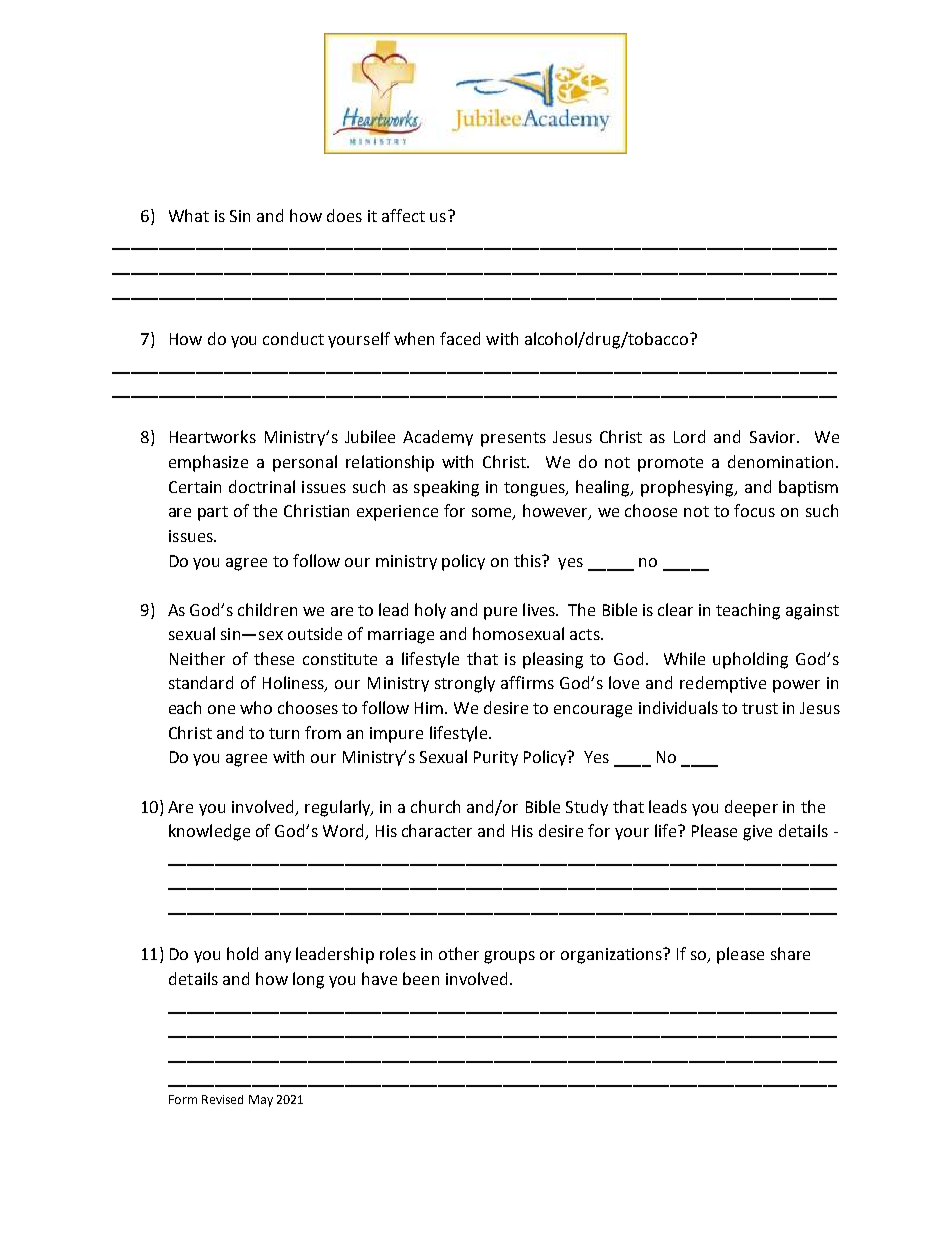 Image resolution: width=952 pixels, height=1233 pixels. I want to click on affect, so click(403, 215).
